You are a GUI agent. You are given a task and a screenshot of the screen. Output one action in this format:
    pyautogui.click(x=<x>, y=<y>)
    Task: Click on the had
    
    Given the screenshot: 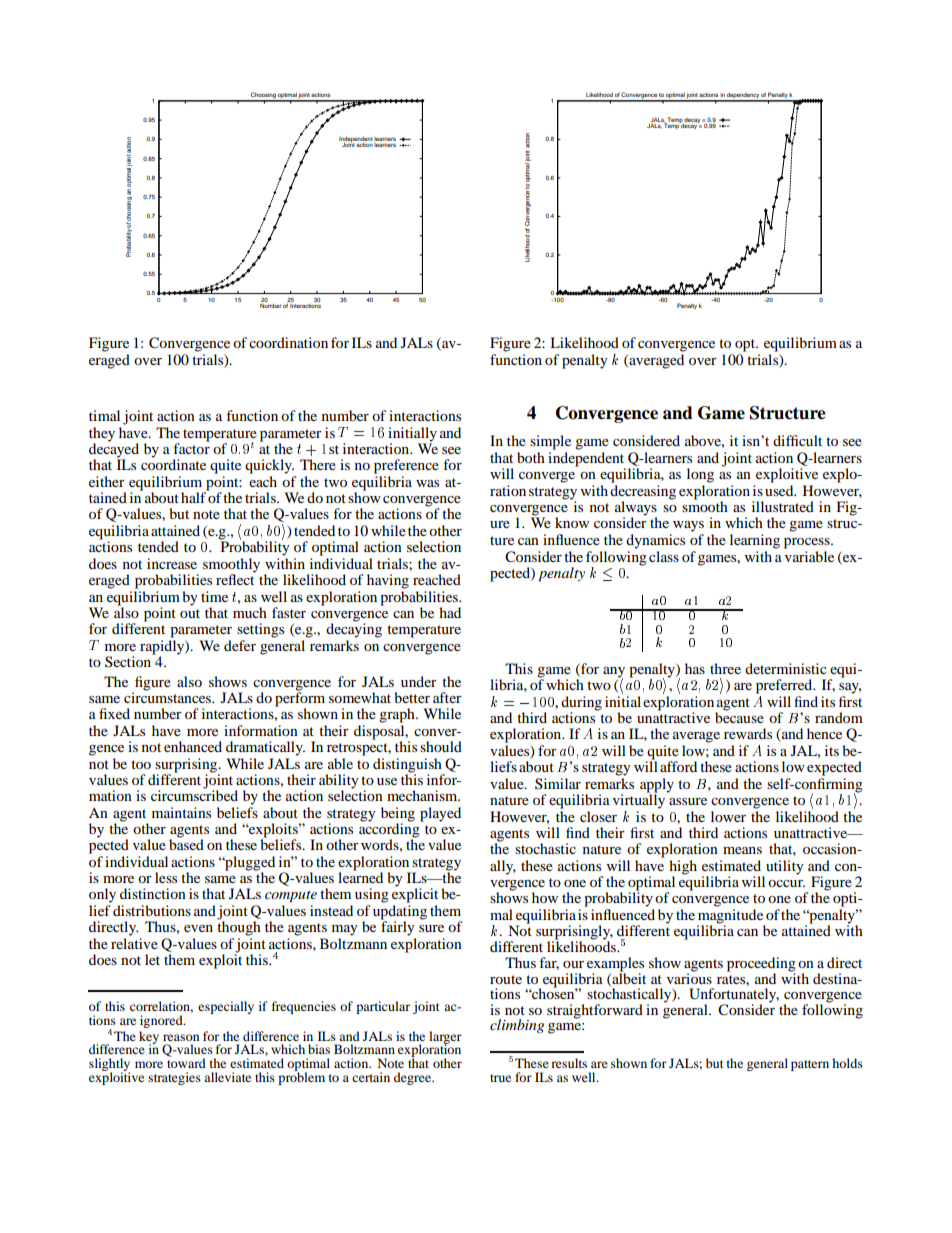 What is the action you would take?
    pyautogui.click(x=450, y=612)
